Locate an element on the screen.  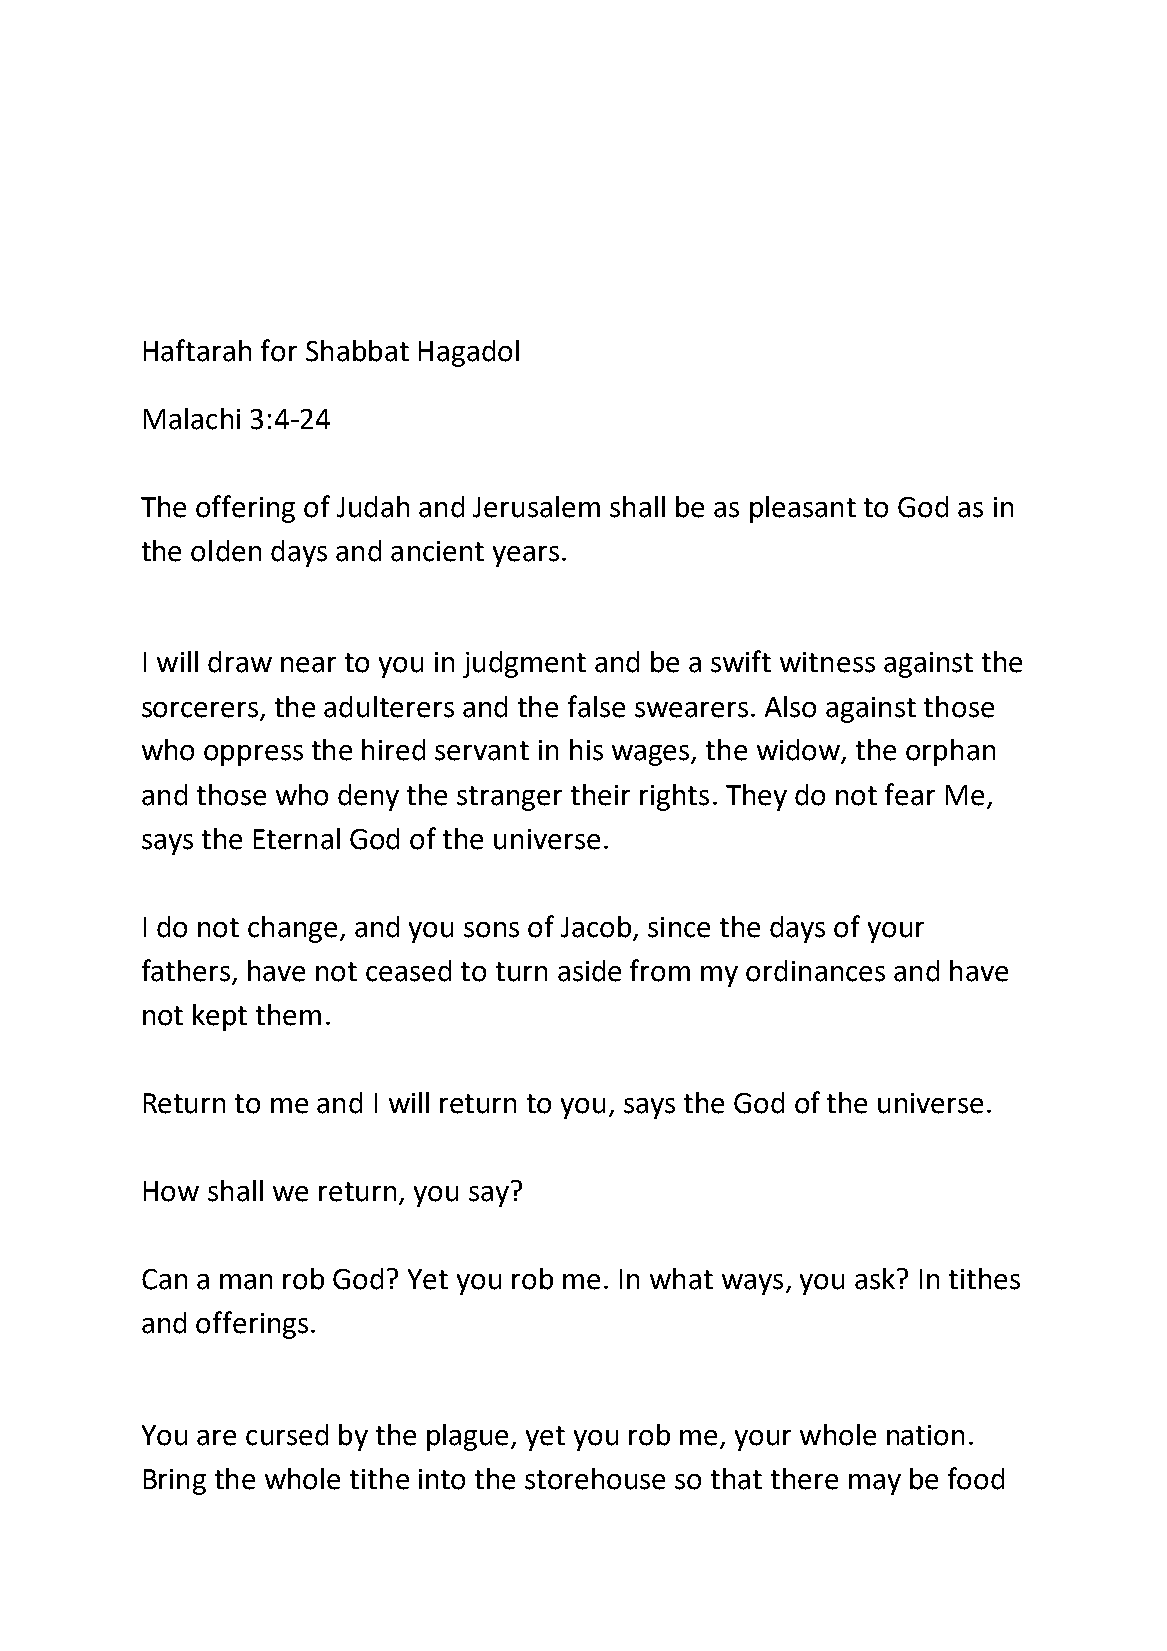
for is located at coordinates (279, 350).
